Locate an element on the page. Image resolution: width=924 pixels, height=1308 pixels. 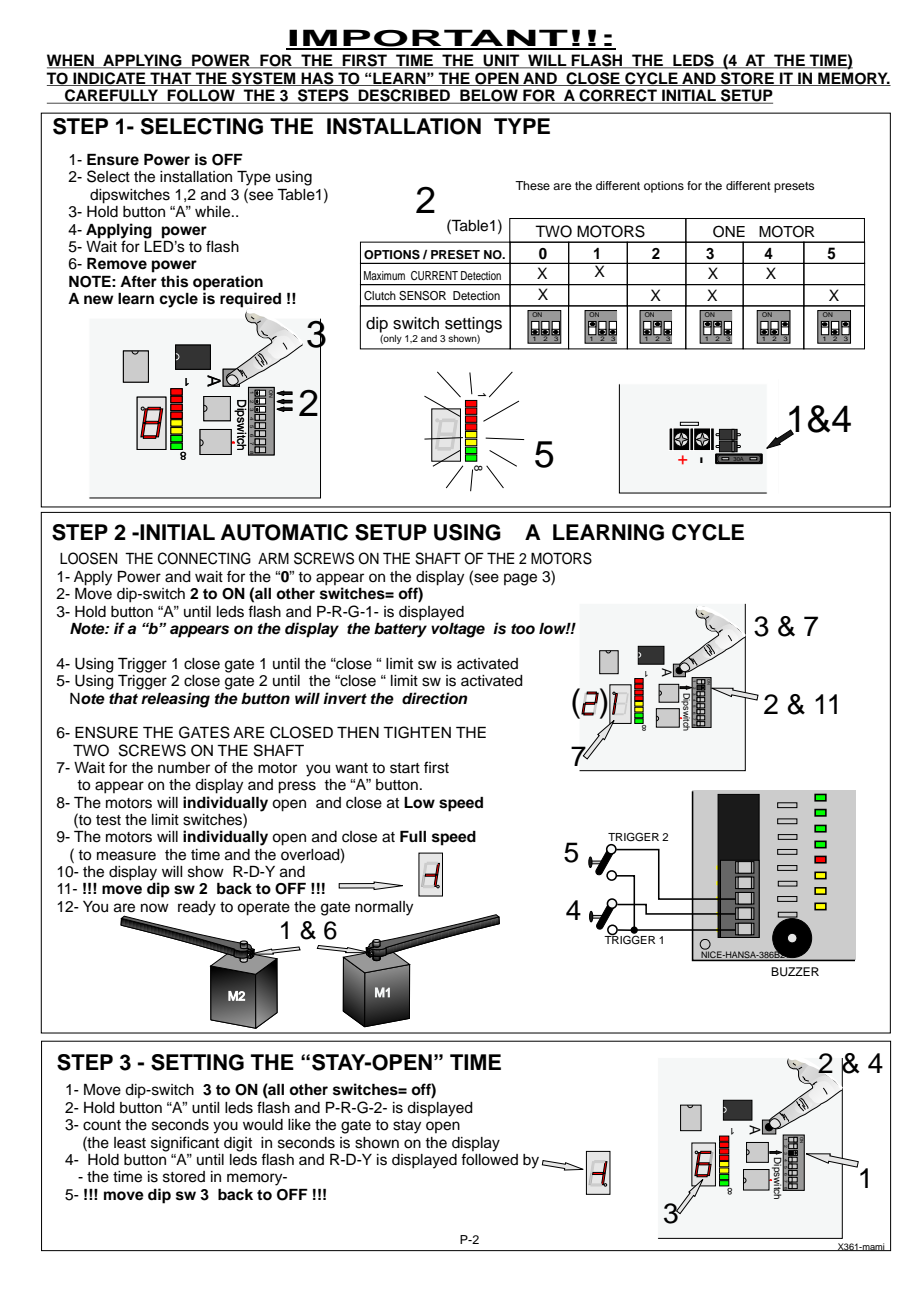
would is located at coordinates (263, 1125).
